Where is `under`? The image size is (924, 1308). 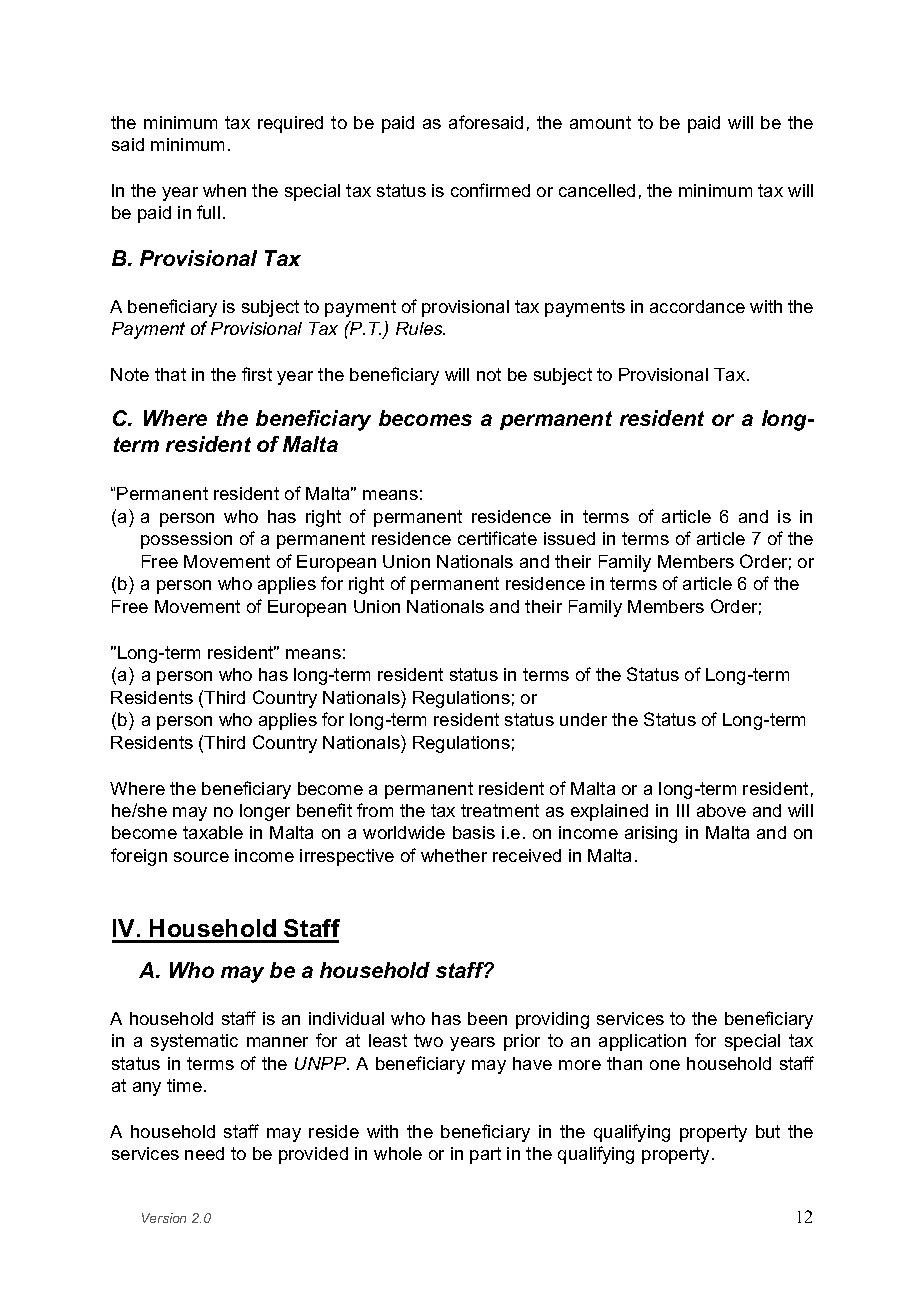 under is located at coordinates (583, 719).
